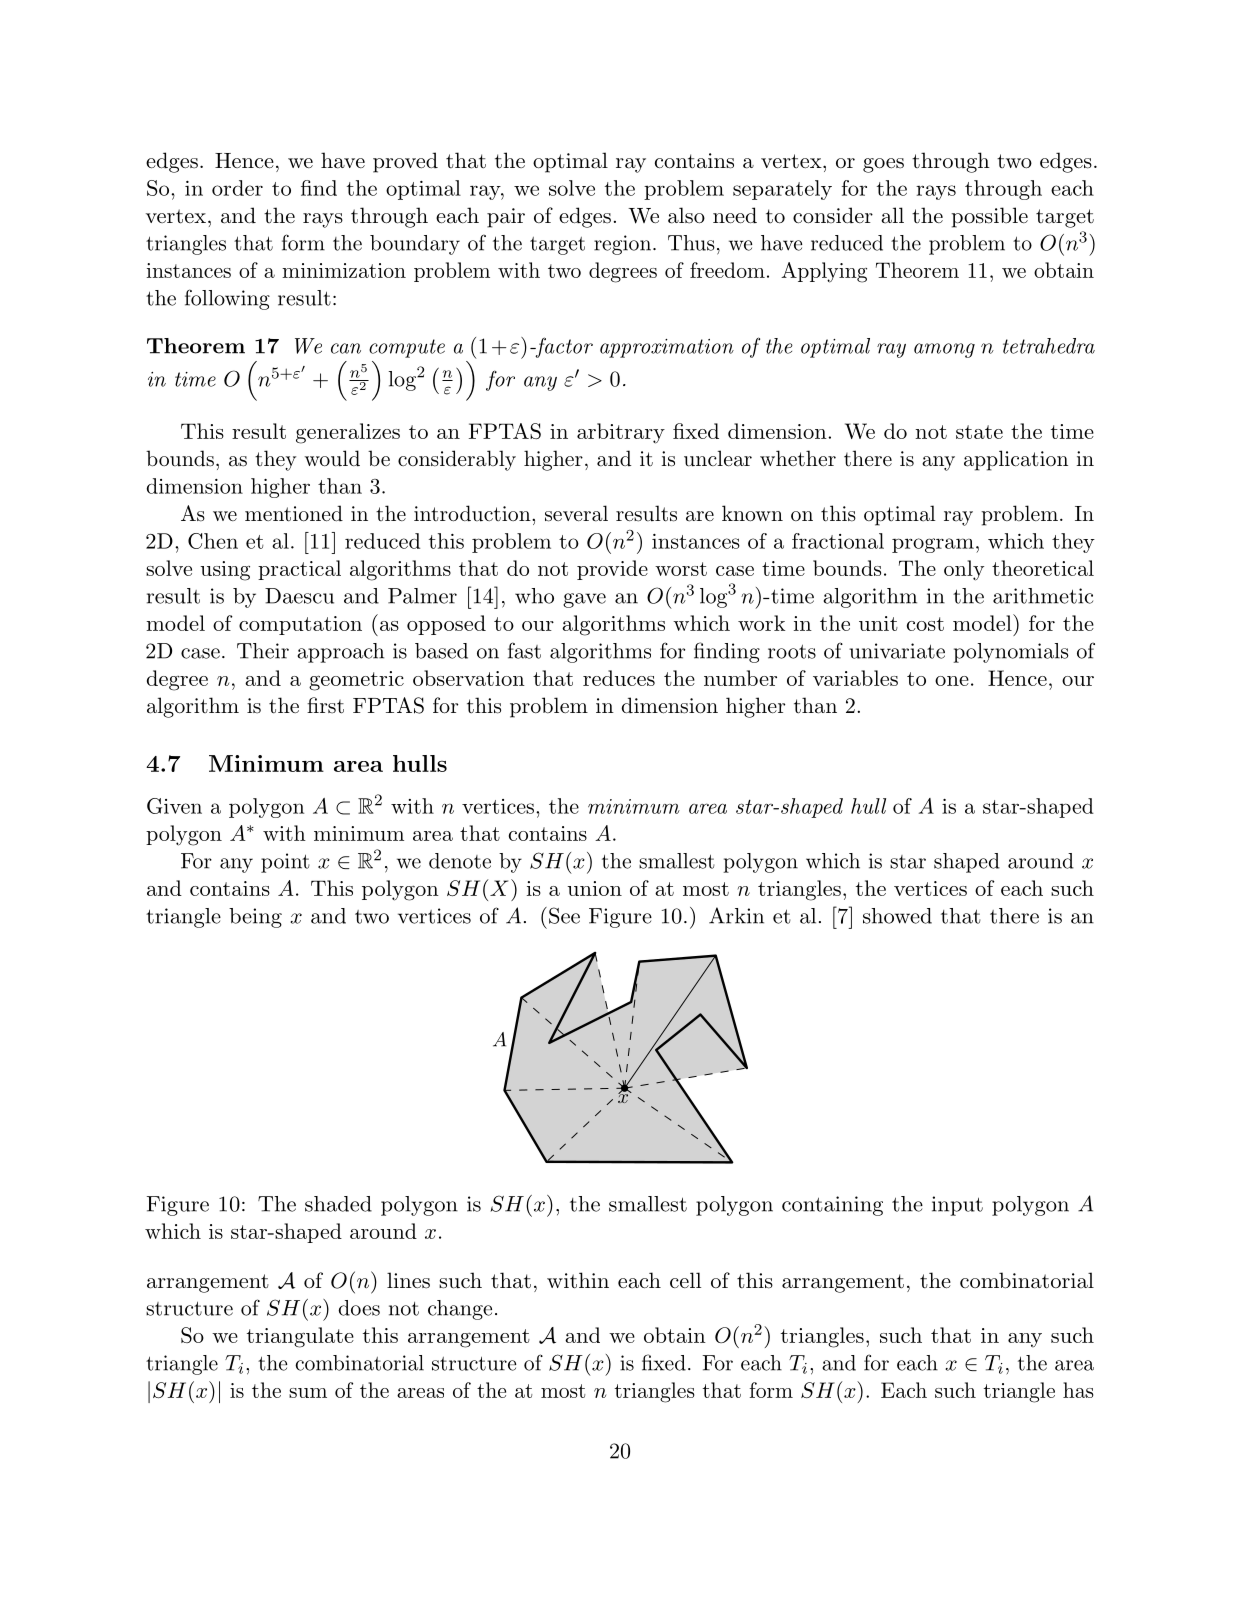  What do you see at coordinates (964, 570) in the document?
I see `only` at bounding box center [964, 570].
